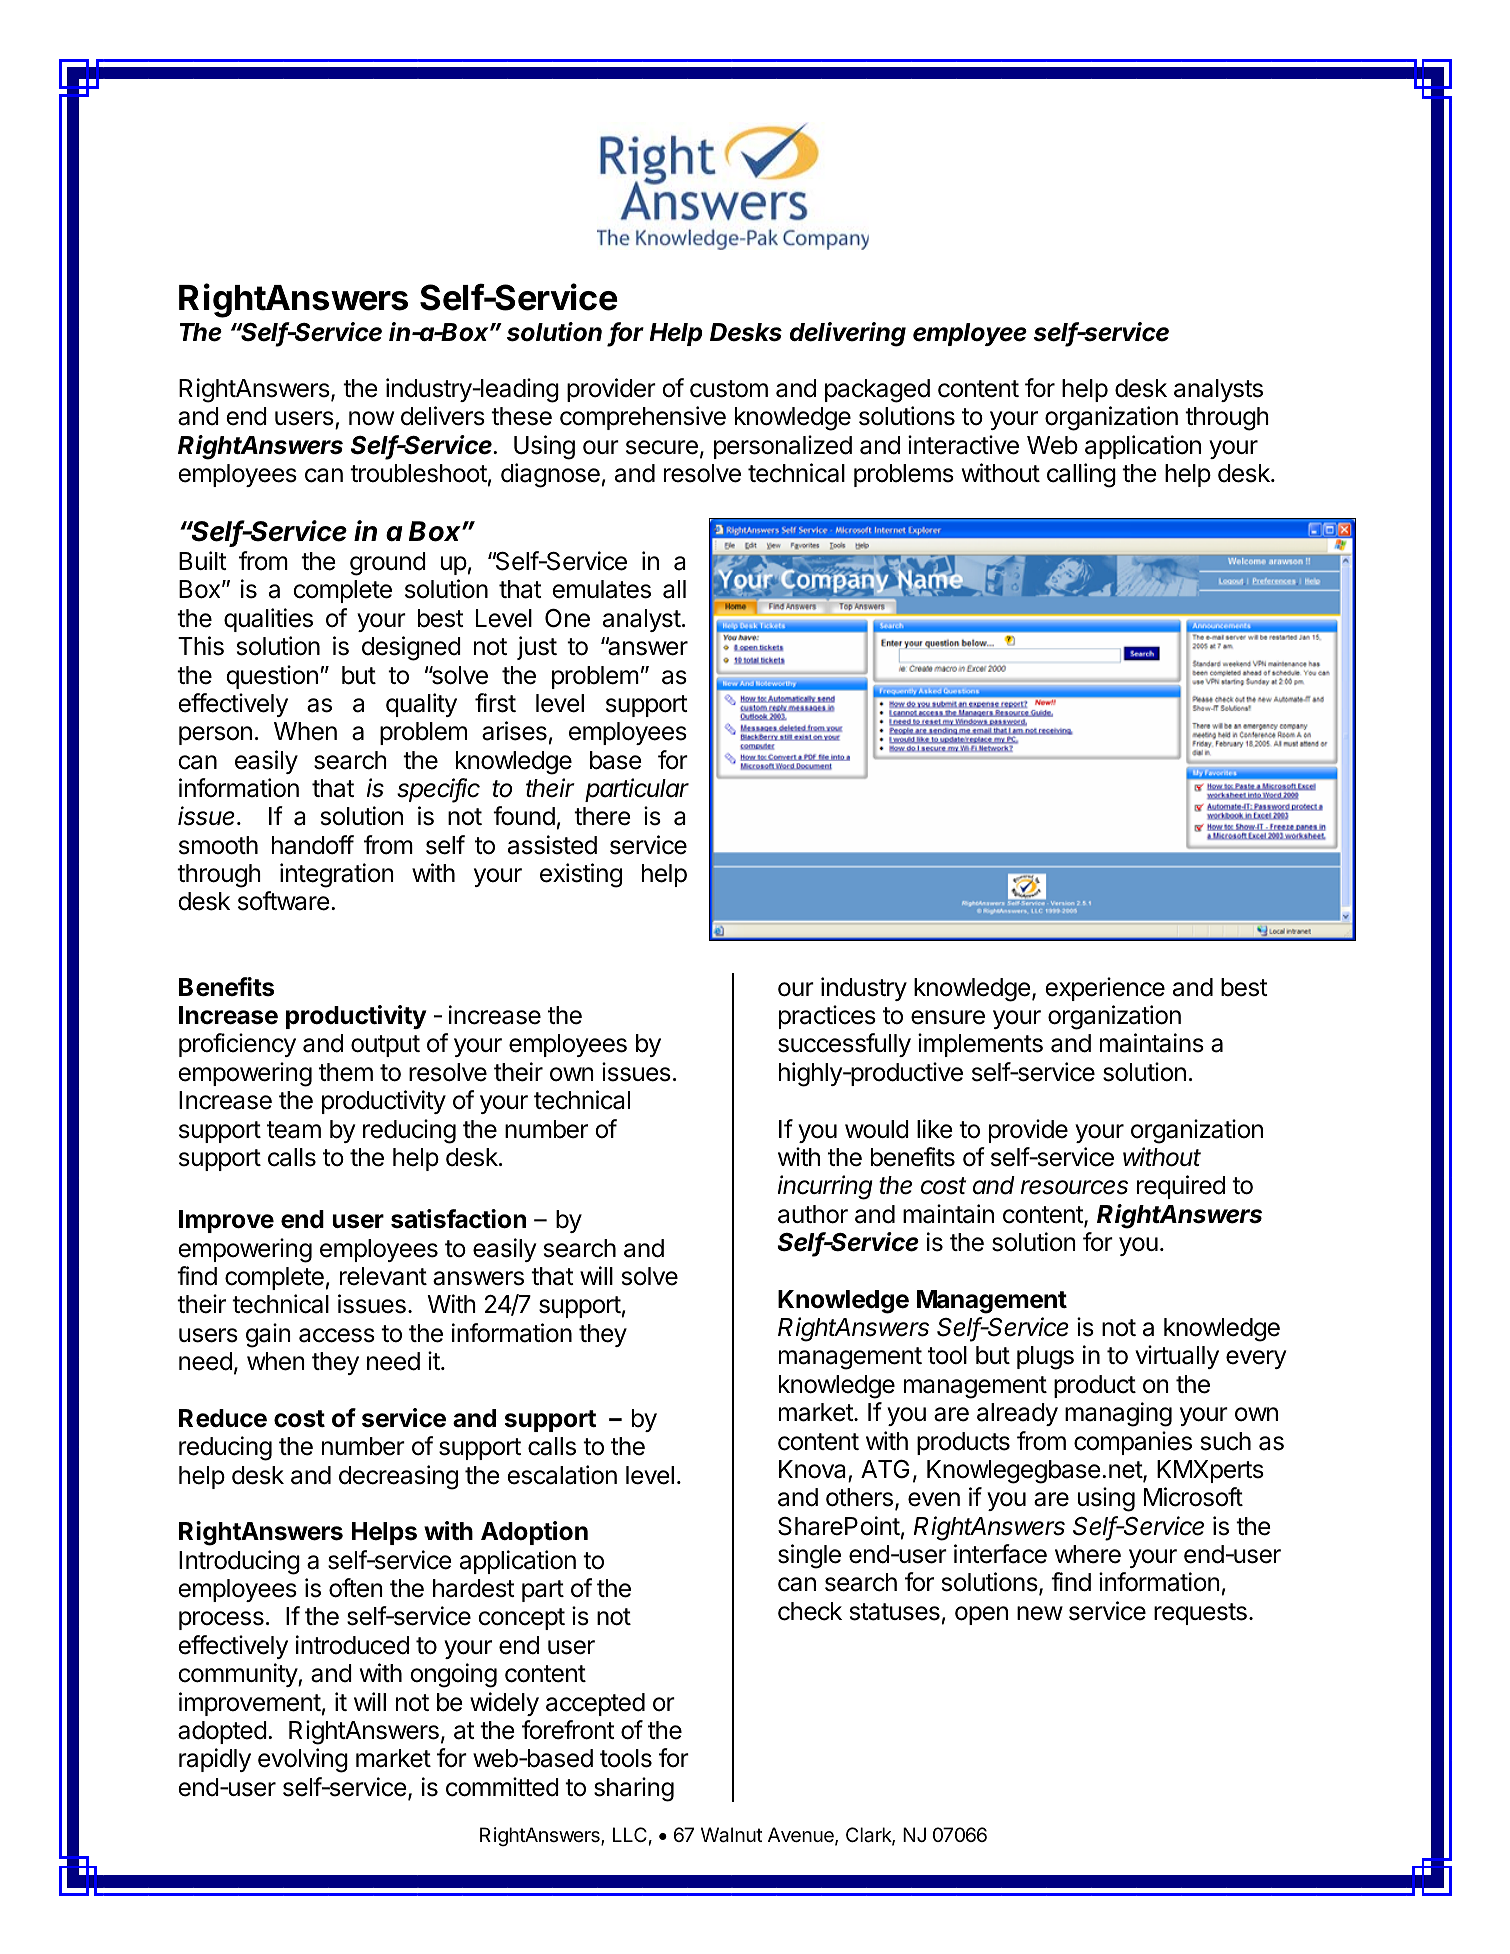  I want to click on evolving, so click(303, 1760).
